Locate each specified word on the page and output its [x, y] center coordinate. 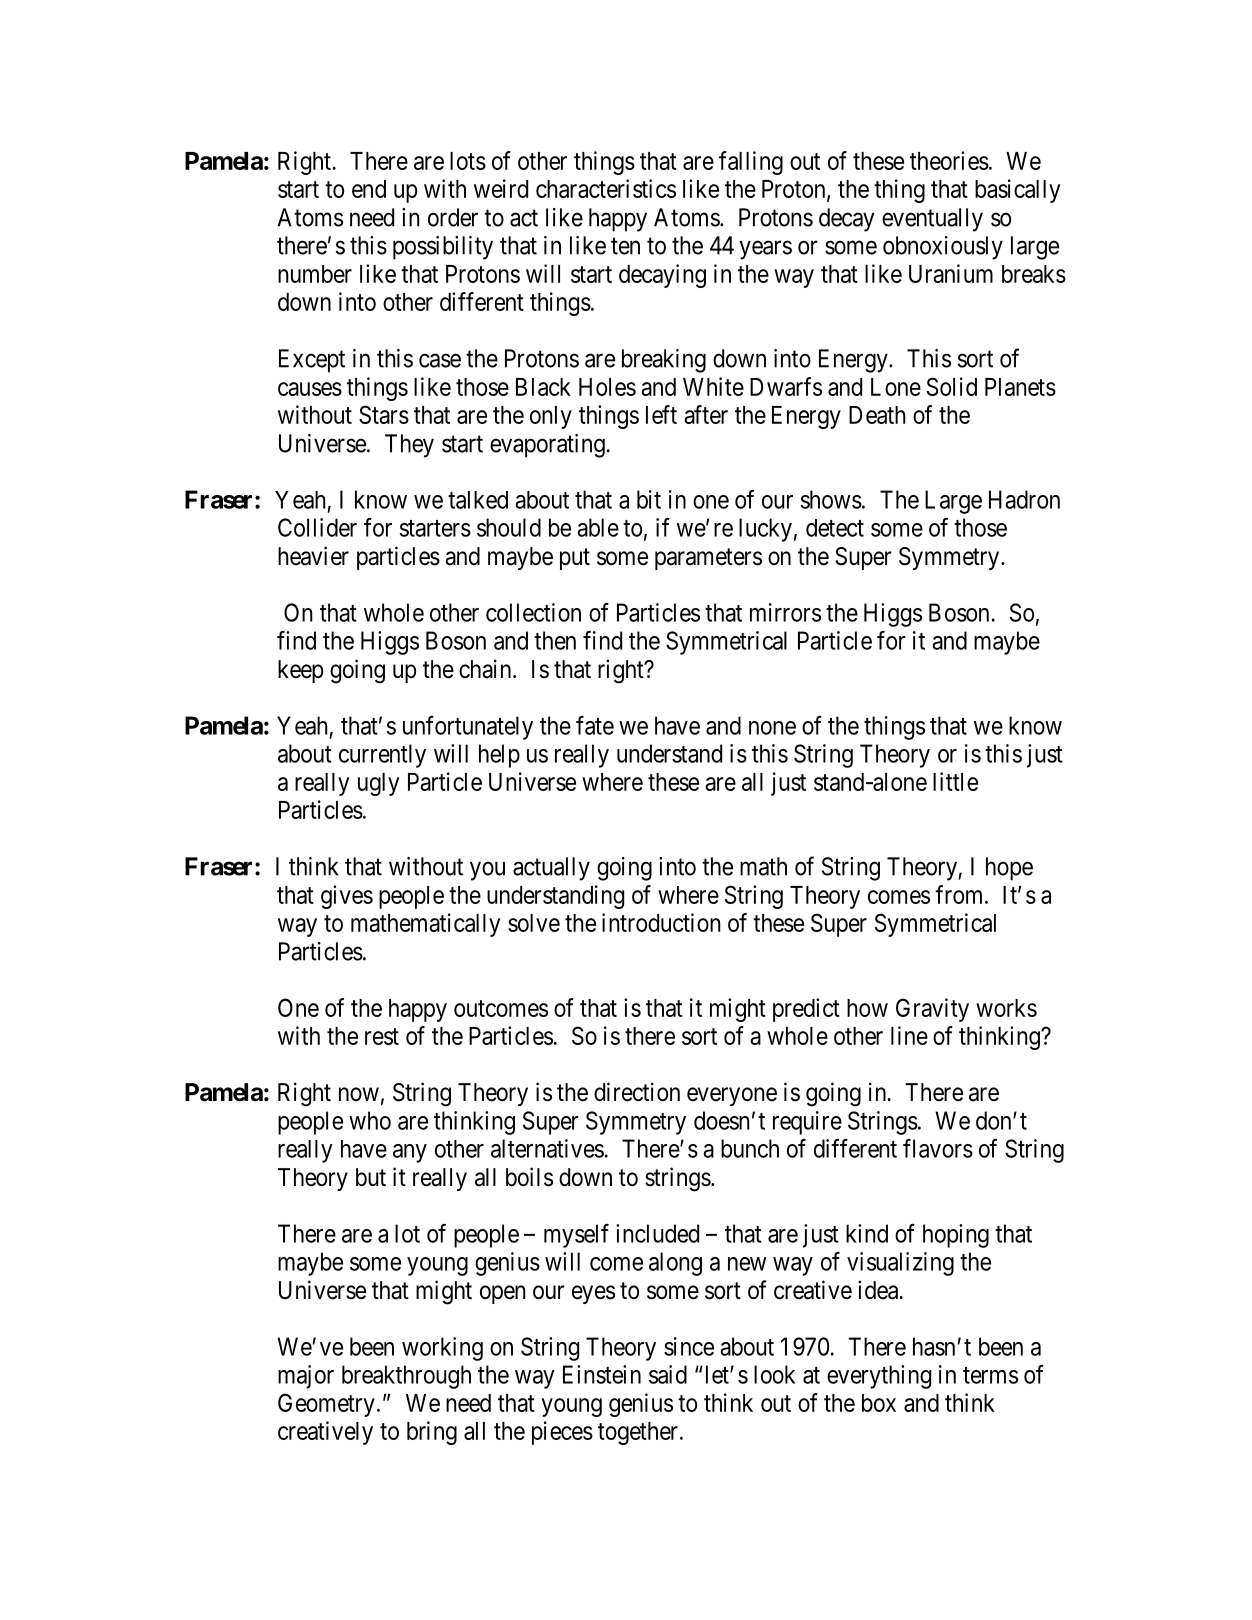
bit [649, 499]
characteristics [606, 188]
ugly [379, 784]
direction [637, 1092]
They [409, 446]
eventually [932, 220]
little [955, 781]
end [369, 189]
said [668, 1374]
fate [595, 725]
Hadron [1024, 499]
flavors [938, 1148]
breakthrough [406, 1377]
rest [382, 1036]
